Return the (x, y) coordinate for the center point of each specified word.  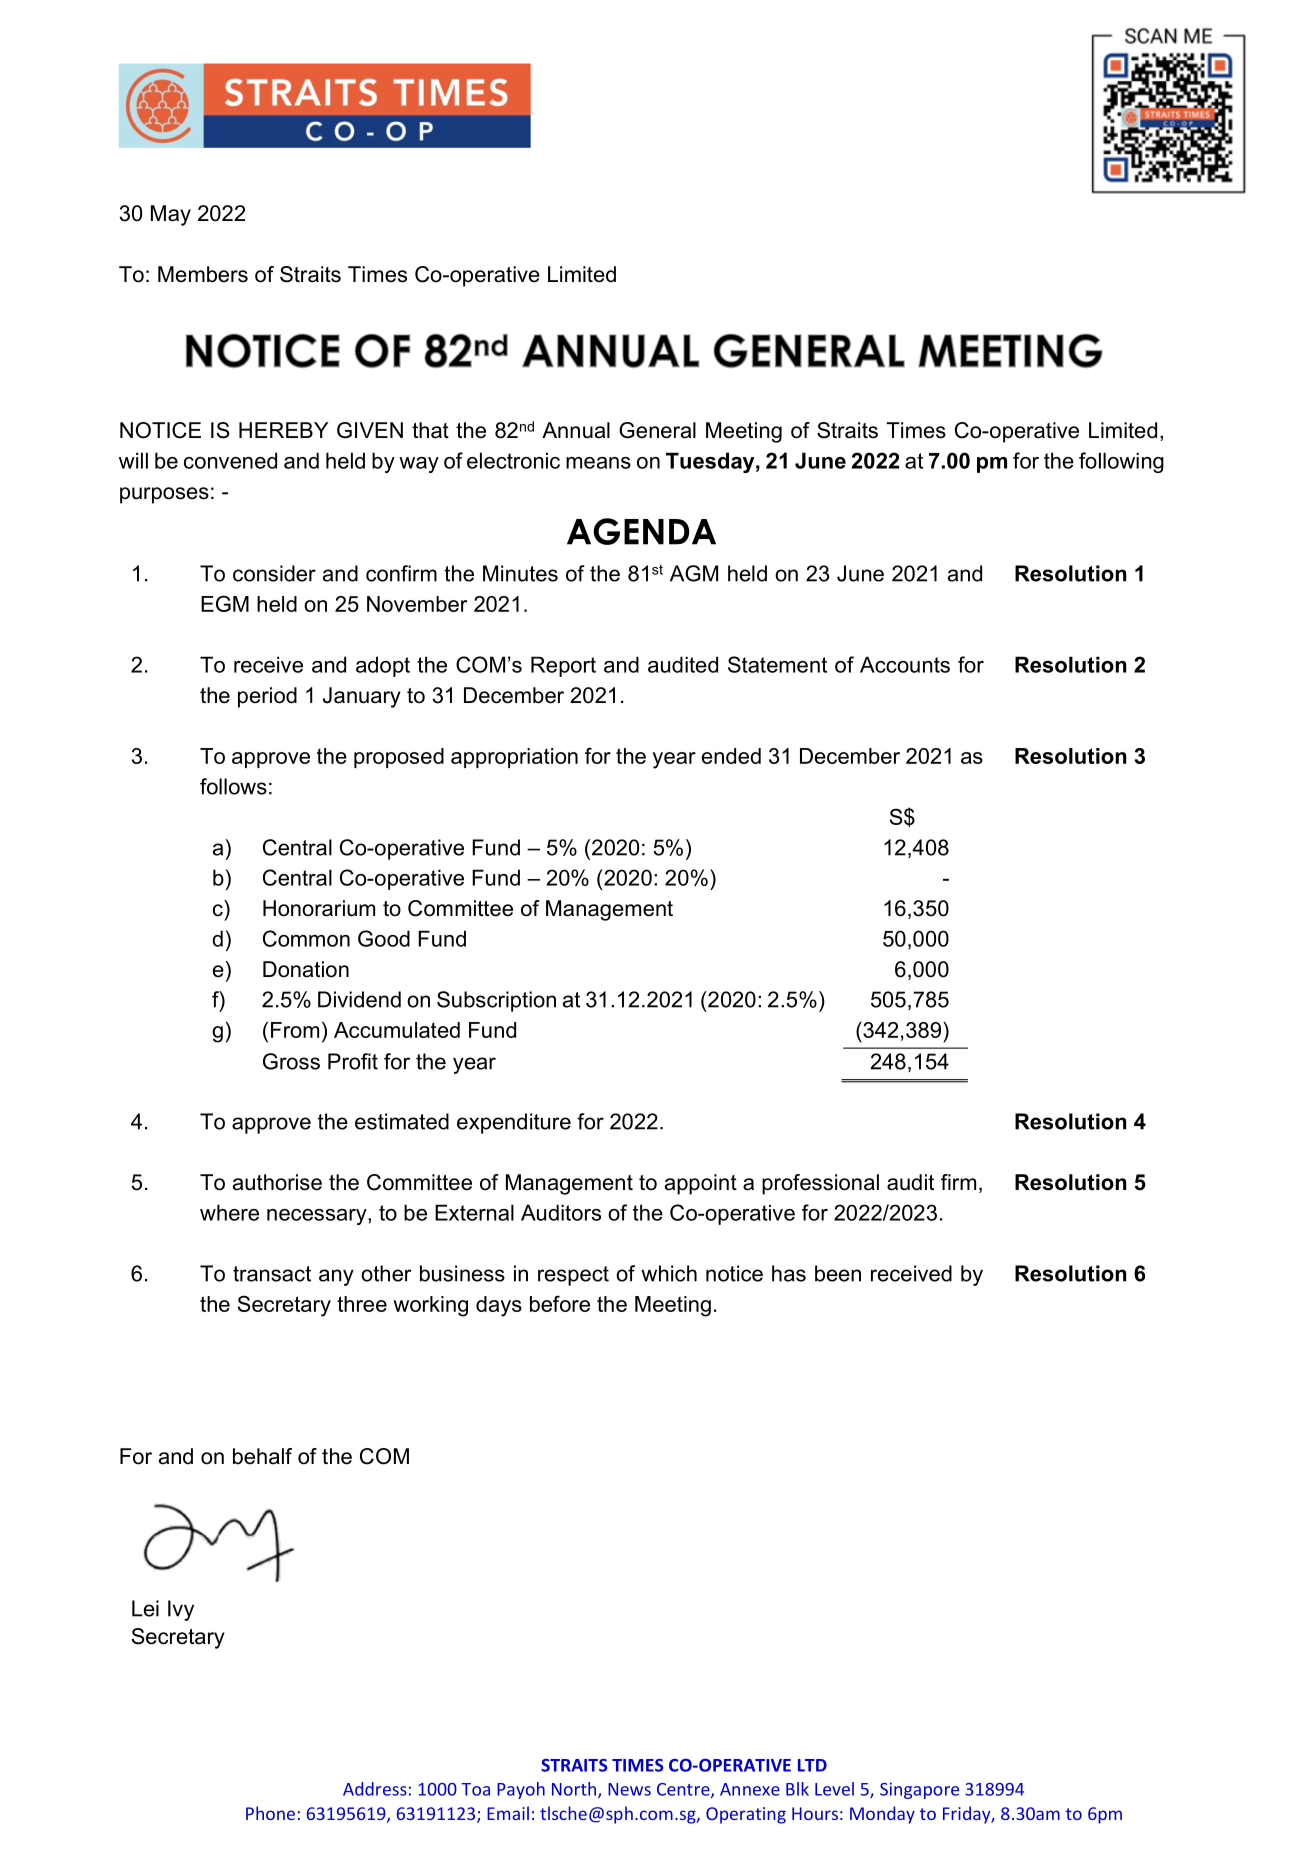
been (838, 1273)
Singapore (919, 1790)
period (267, 697)
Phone (270, 1813)
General (657, 430)
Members (203, 274)
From (295, 1030)
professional (820, 1184)
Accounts (905, 664)
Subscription (496, 1001)
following (1121, 462)
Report (563, 666)
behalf (262, 1456)
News (629, 1789)
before (560, 1303)
